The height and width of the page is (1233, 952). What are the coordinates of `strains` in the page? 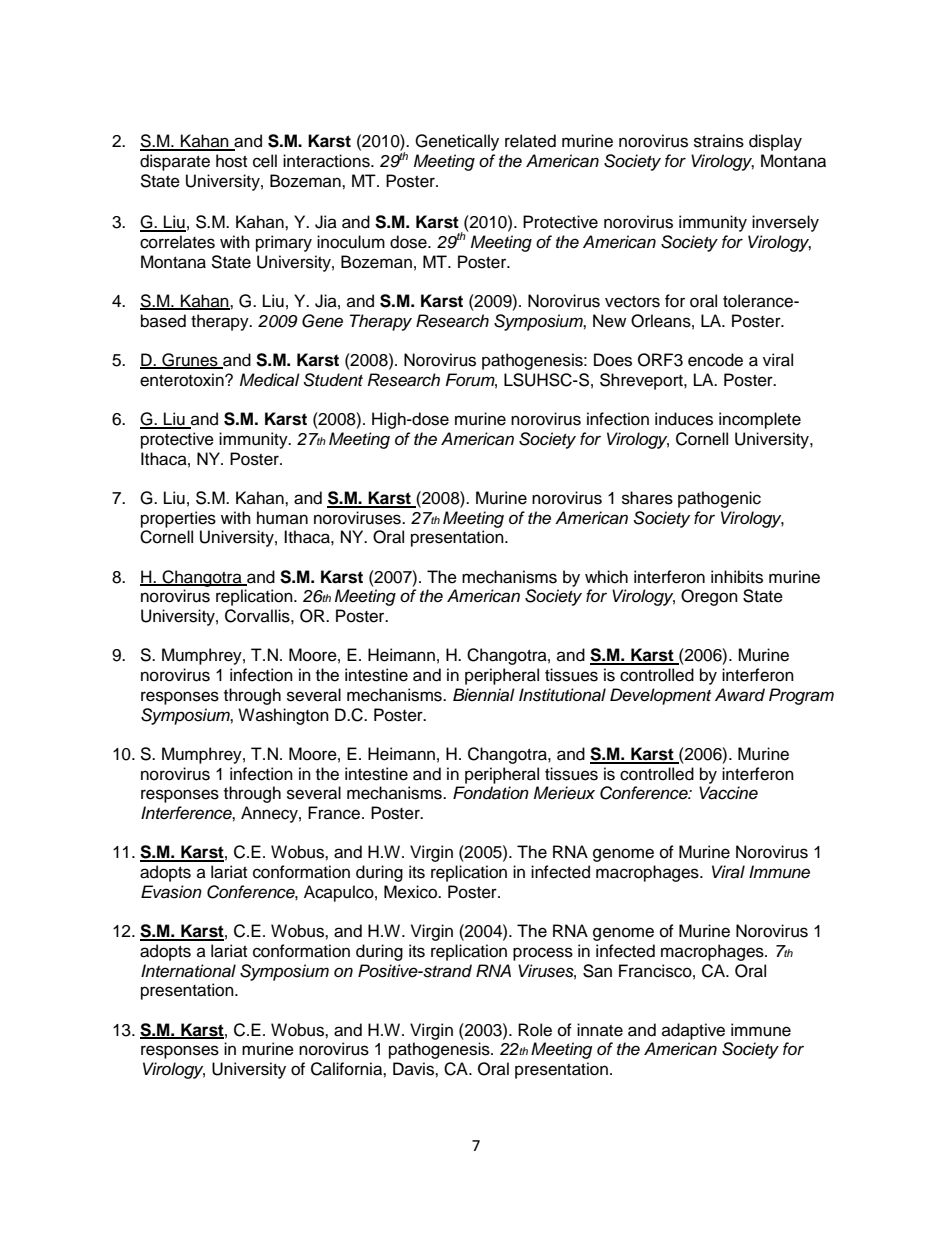 It's located at (719, 141).
